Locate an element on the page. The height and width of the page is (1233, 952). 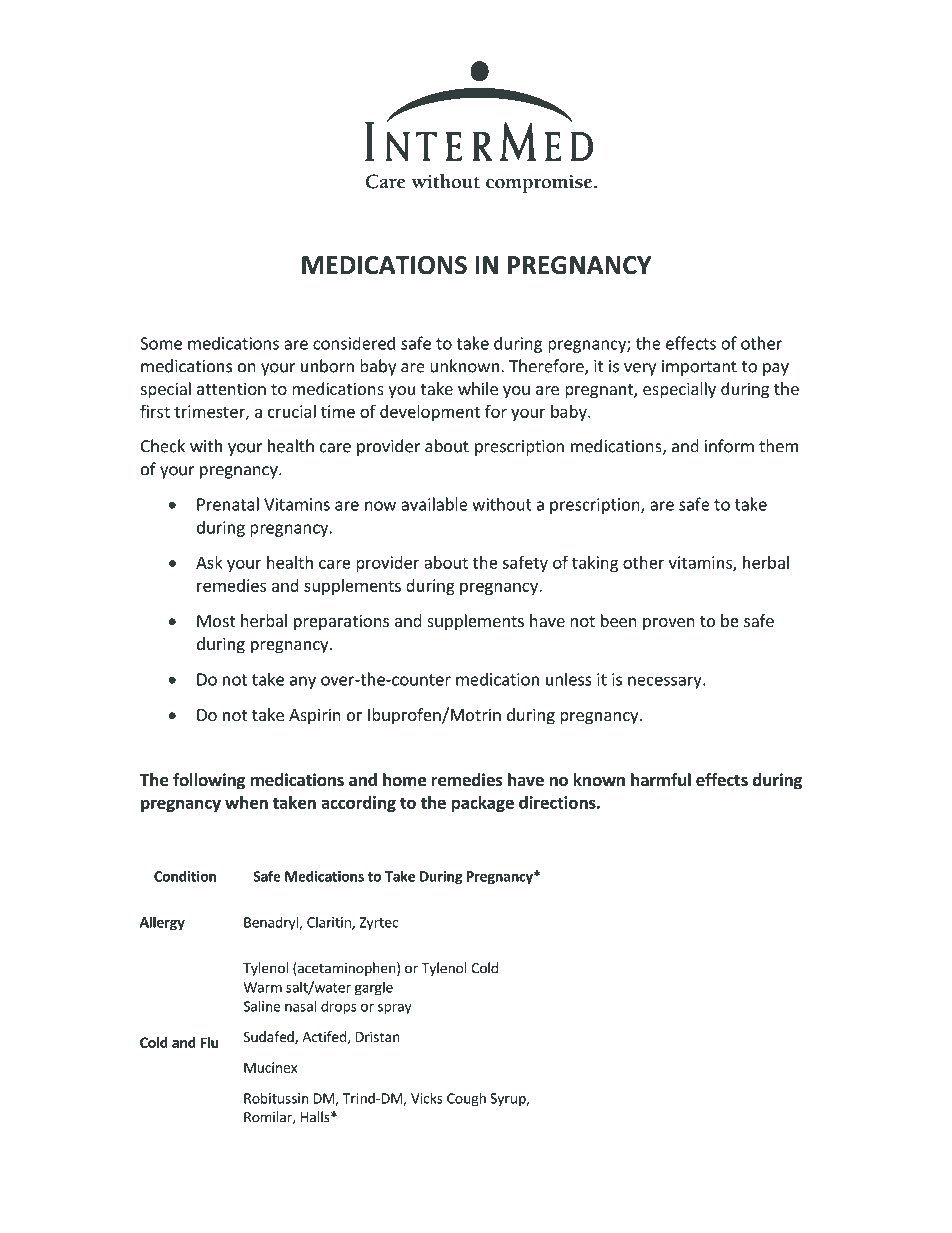
Aspirin is located at coordinates (315, 716).
